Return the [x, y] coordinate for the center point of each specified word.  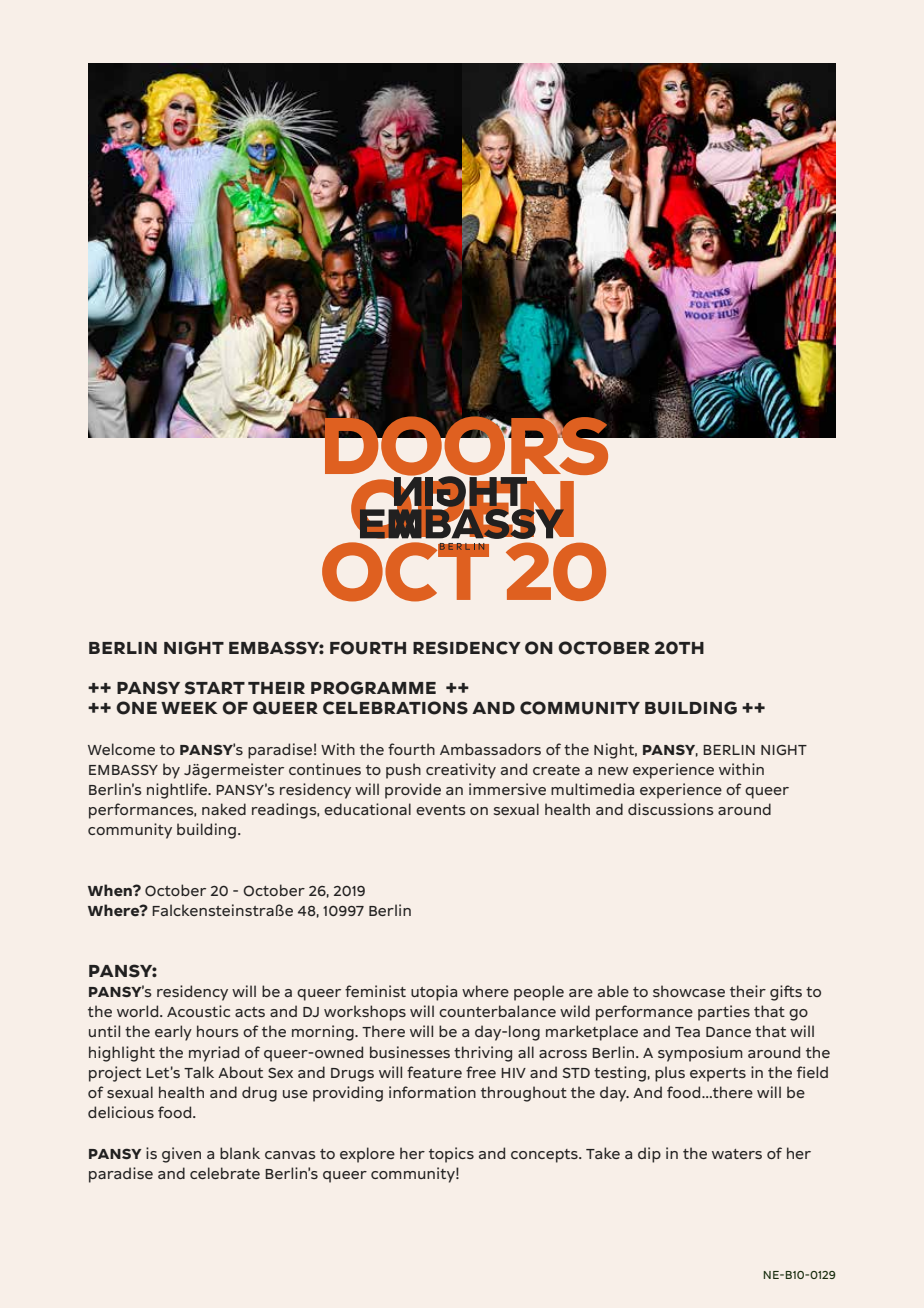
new [613, 771]
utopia [434, 993]
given [181, 1155]
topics [451, 1155]
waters [737, 1154]
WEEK [189, 708]
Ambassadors [490, 749]
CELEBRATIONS [395, 708]
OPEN [462, 508]
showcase [689, 991]
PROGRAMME [373, 688]
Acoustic [198, 1011]
